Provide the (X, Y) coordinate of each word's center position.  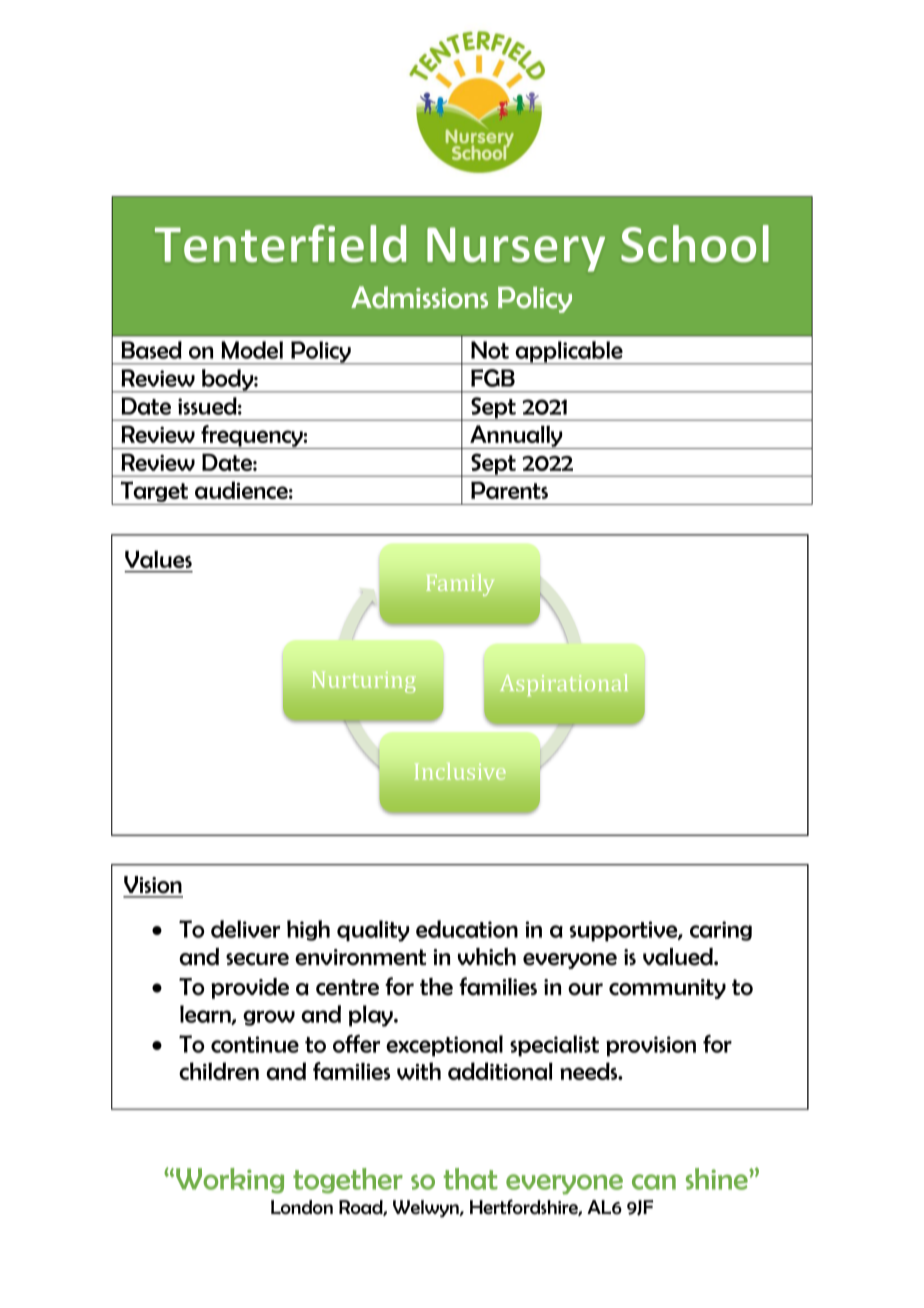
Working (230, 1181)
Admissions (419, 297)
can (654, 1182)
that (470, 1179)
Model (252, 350)
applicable (569, 353)
